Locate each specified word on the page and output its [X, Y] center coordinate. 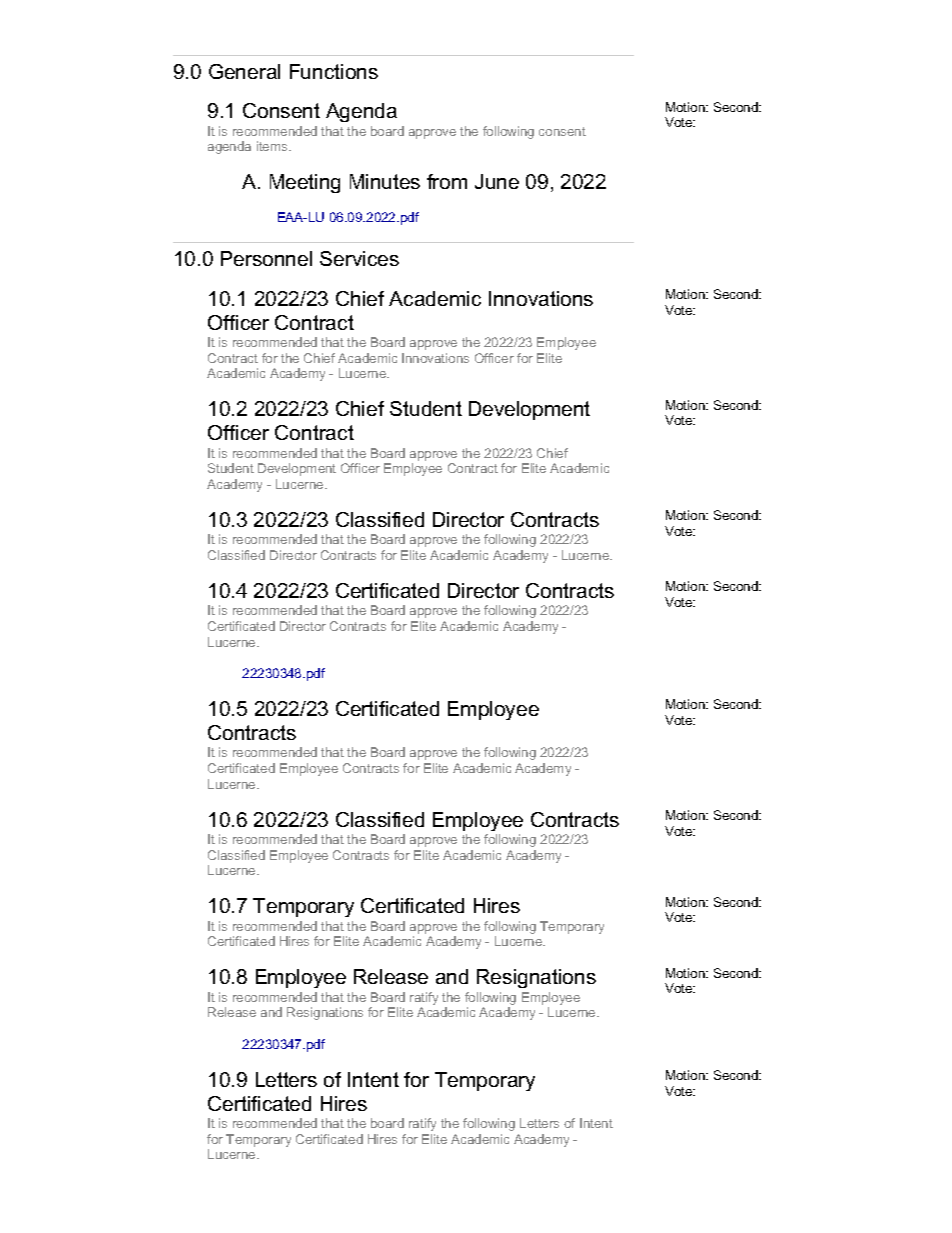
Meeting [305, 183]
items [273, 146]
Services [359, 258]
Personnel [266, 258]
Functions [334, 71]
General [244, 71]
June [497, 181]
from [447, 181]
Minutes [385, 181]
